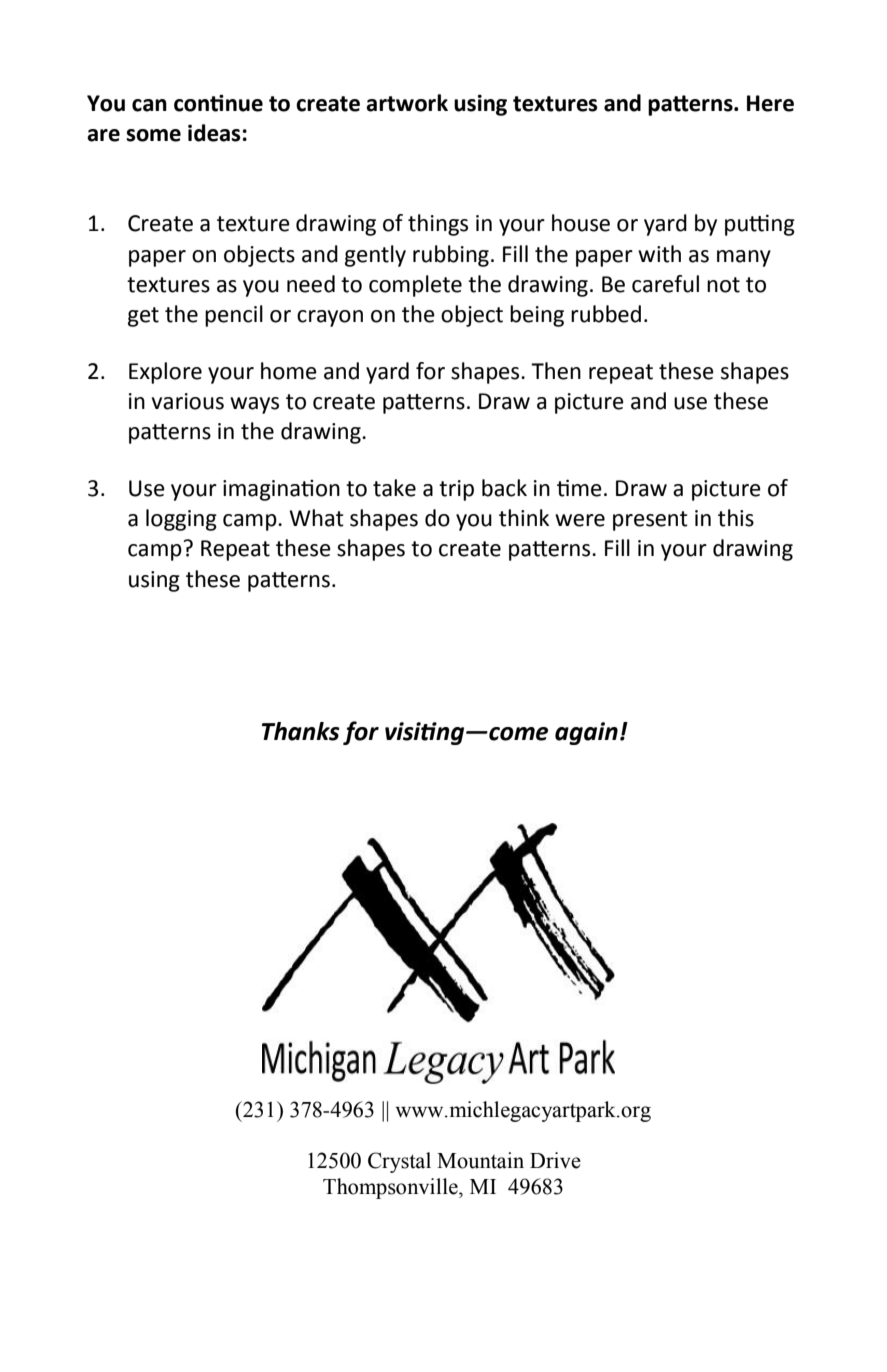 This document has width=887, height=1372. I want to click on Thanks, so click(301, 731).
